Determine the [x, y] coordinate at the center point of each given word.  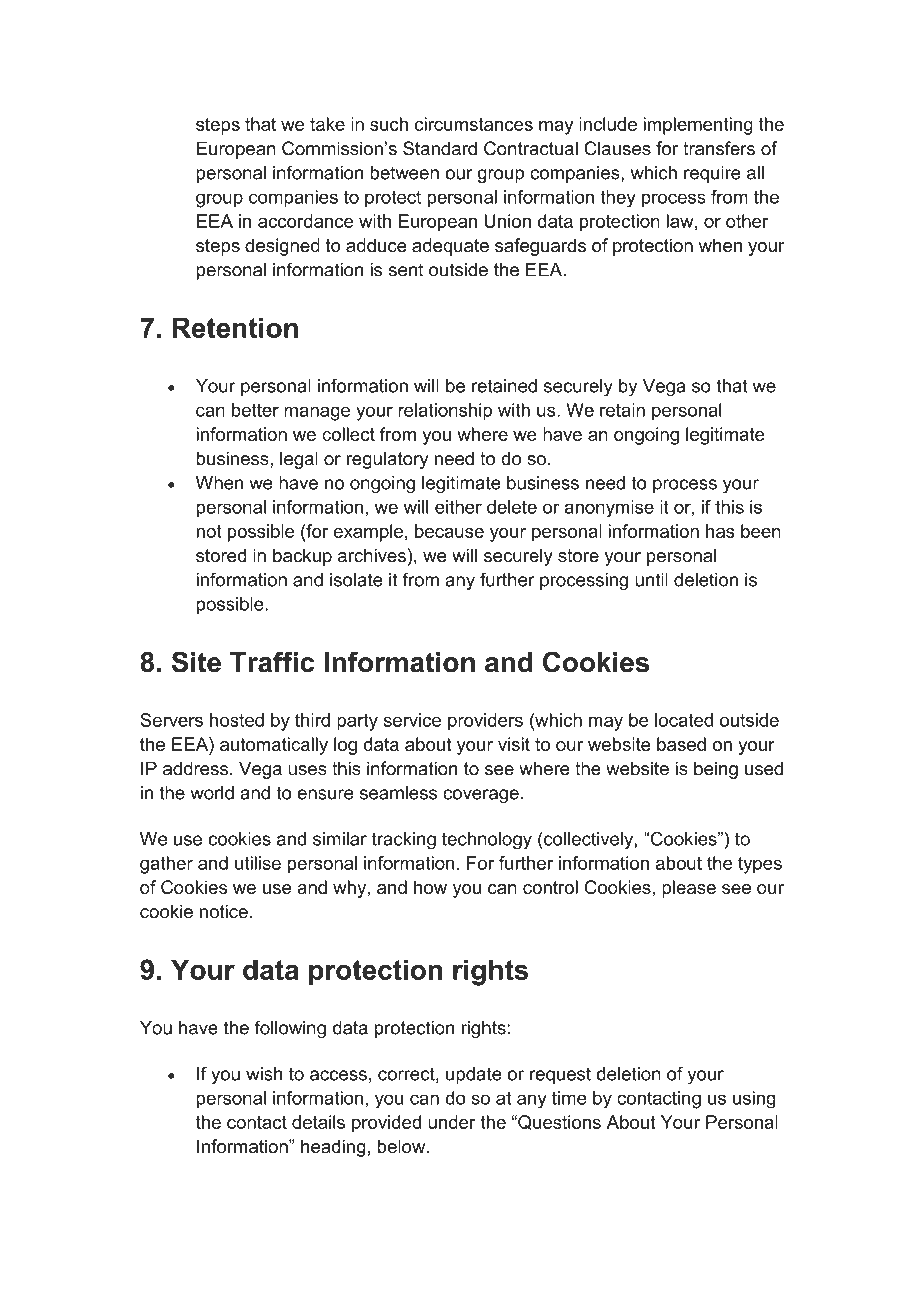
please [689, 889]
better [255, 410]
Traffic [272, 662]
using [754, 1100]
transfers [719, 148]
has [720, 531]
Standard [440, 148]
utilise [258, 863]
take [327, 124]
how [430, 887]
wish [264, 1074]
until [651, 580]
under [452, 1122]
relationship [445, 412]
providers [485, 722]
